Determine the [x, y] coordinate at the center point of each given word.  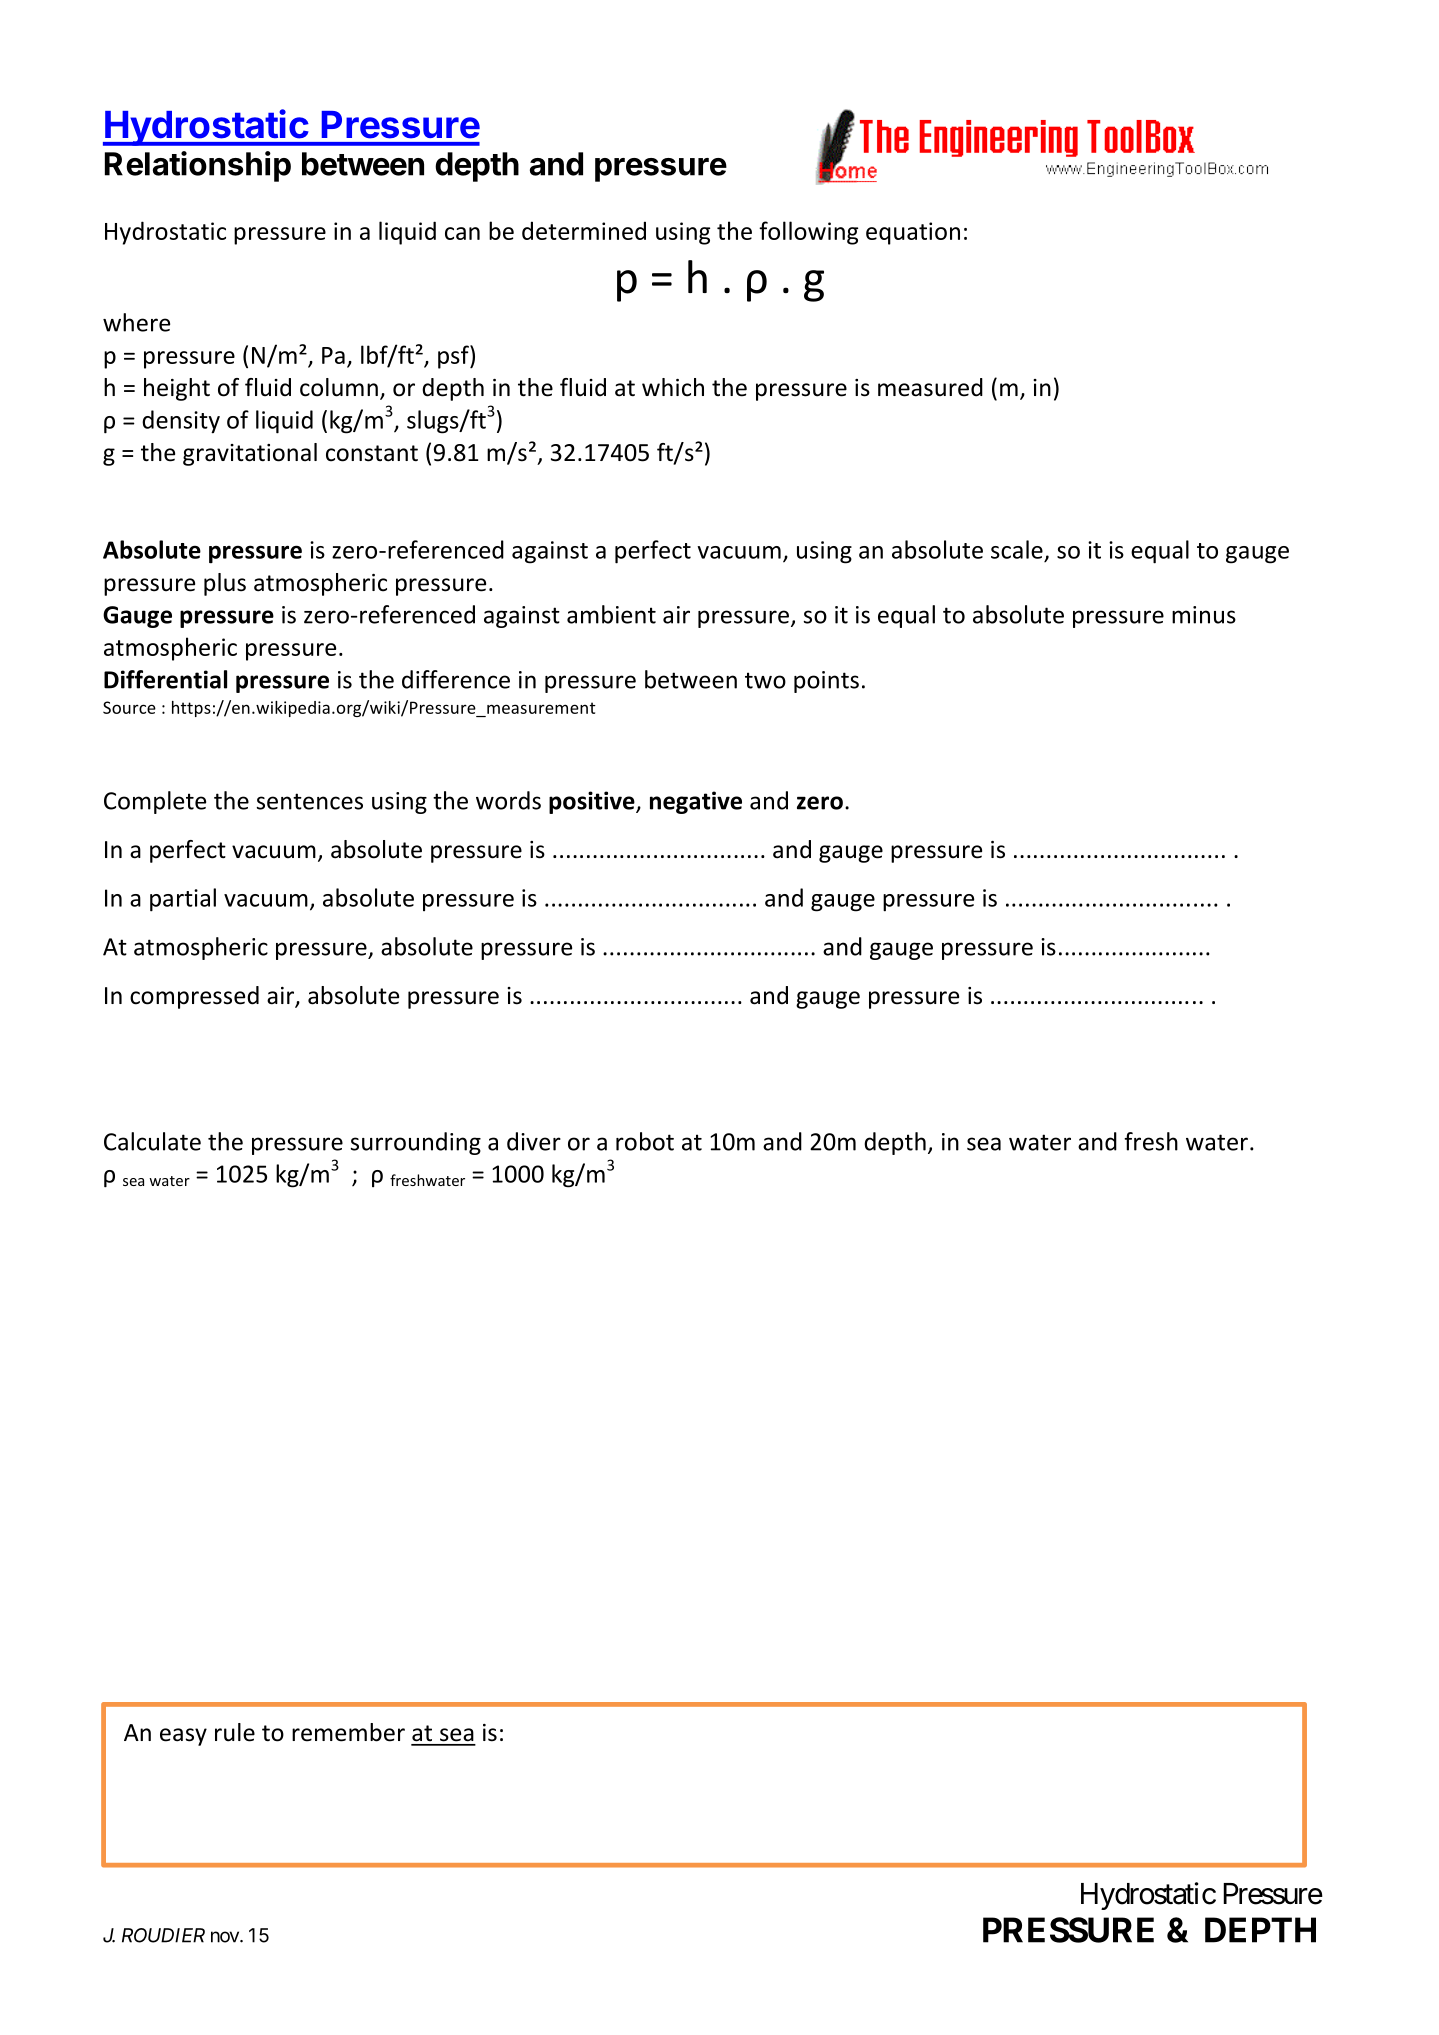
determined [584, 230]
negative [696, 802]
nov [226, 1937]
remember [348, 1732]
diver [534, 1141]
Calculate [152, 1141]
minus [1204, 615]
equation [913, 233]
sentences [310, 801]
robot [645, 1141]
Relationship [198, 166]
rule [235, 1732]
